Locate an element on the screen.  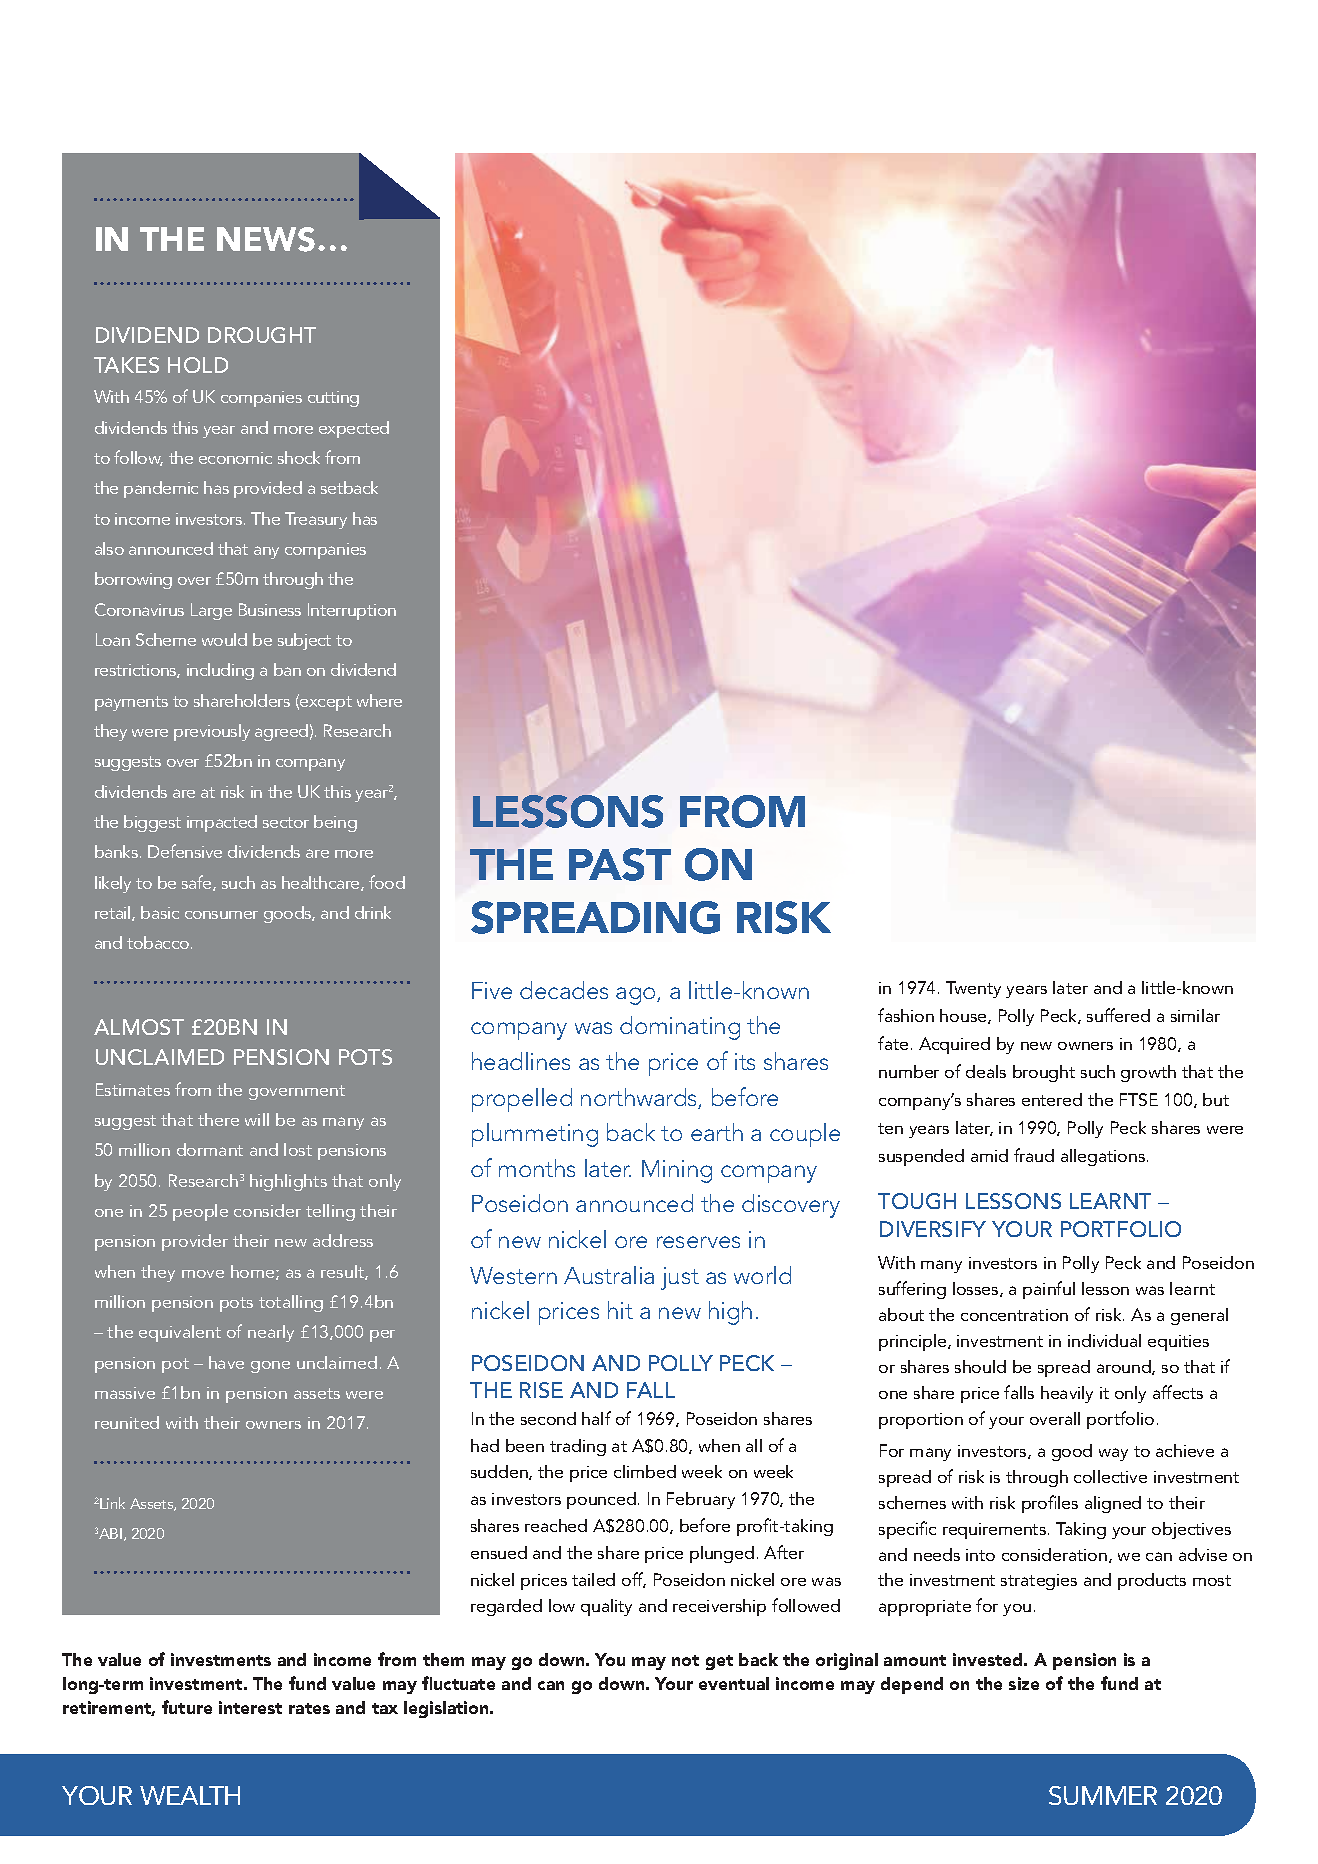
half is located at coordinates (596, 1418).
